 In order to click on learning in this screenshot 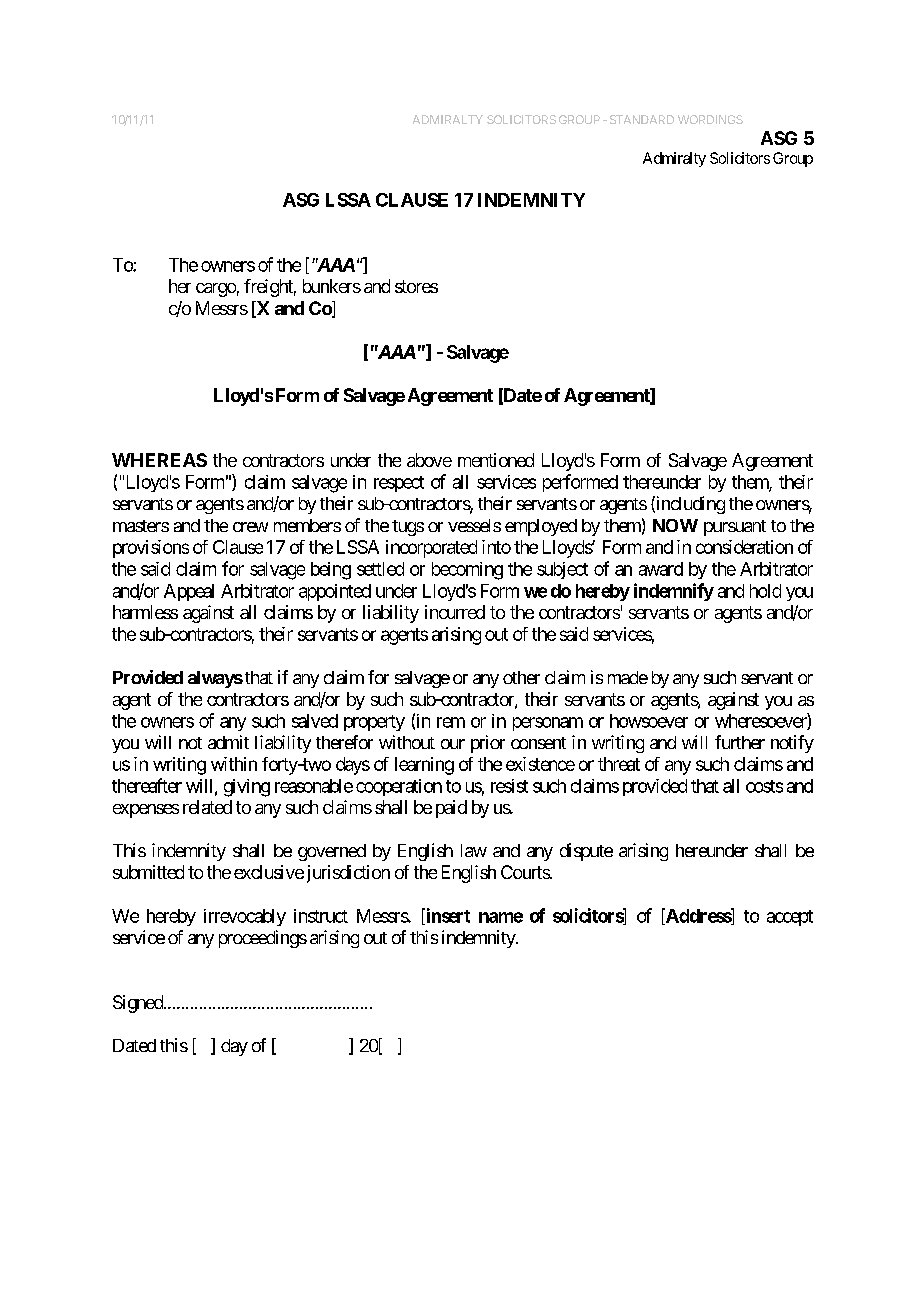, I will do `click(424, 766)`.
